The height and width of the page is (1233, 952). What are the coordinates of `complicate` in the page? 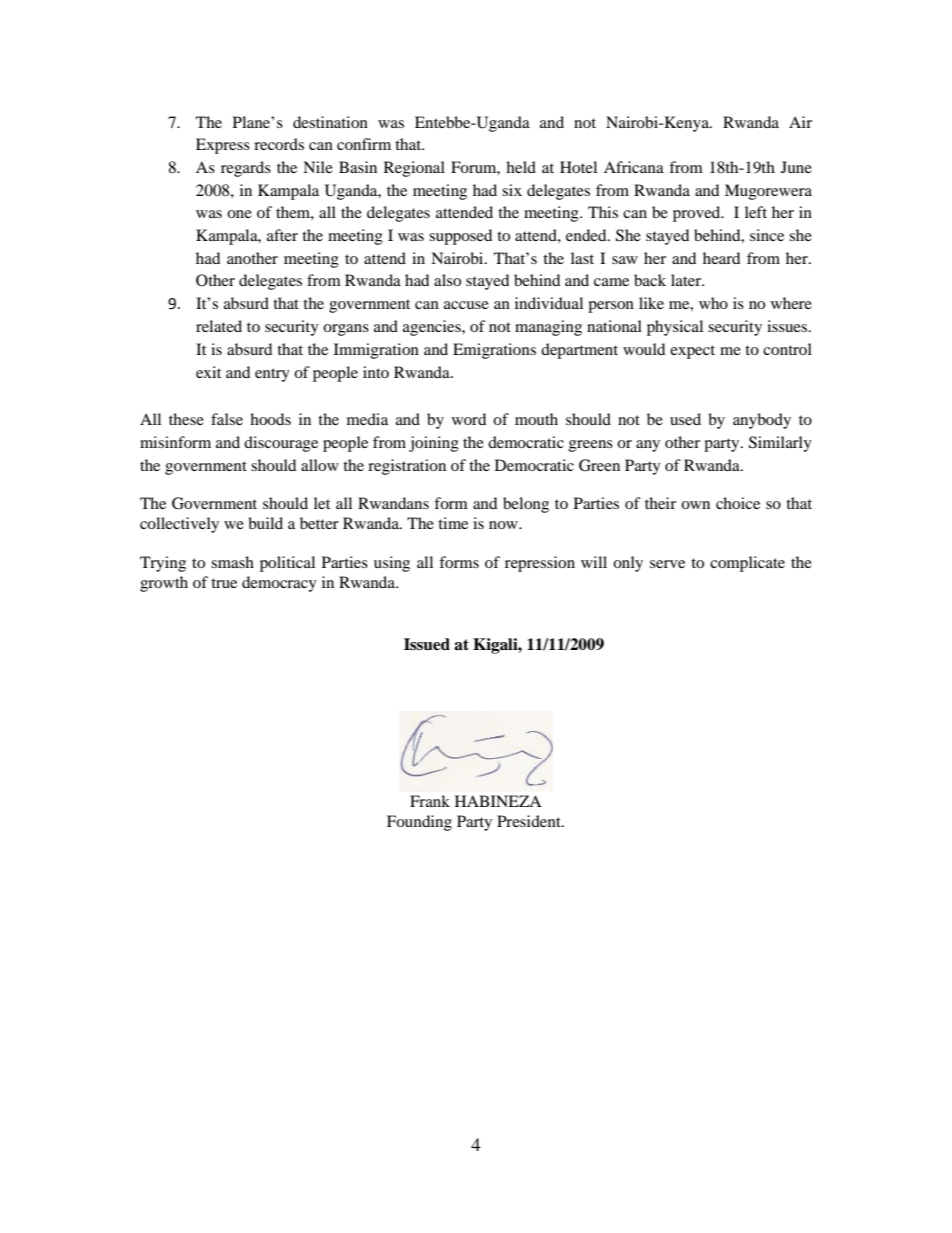 It's located at (747, 564).
